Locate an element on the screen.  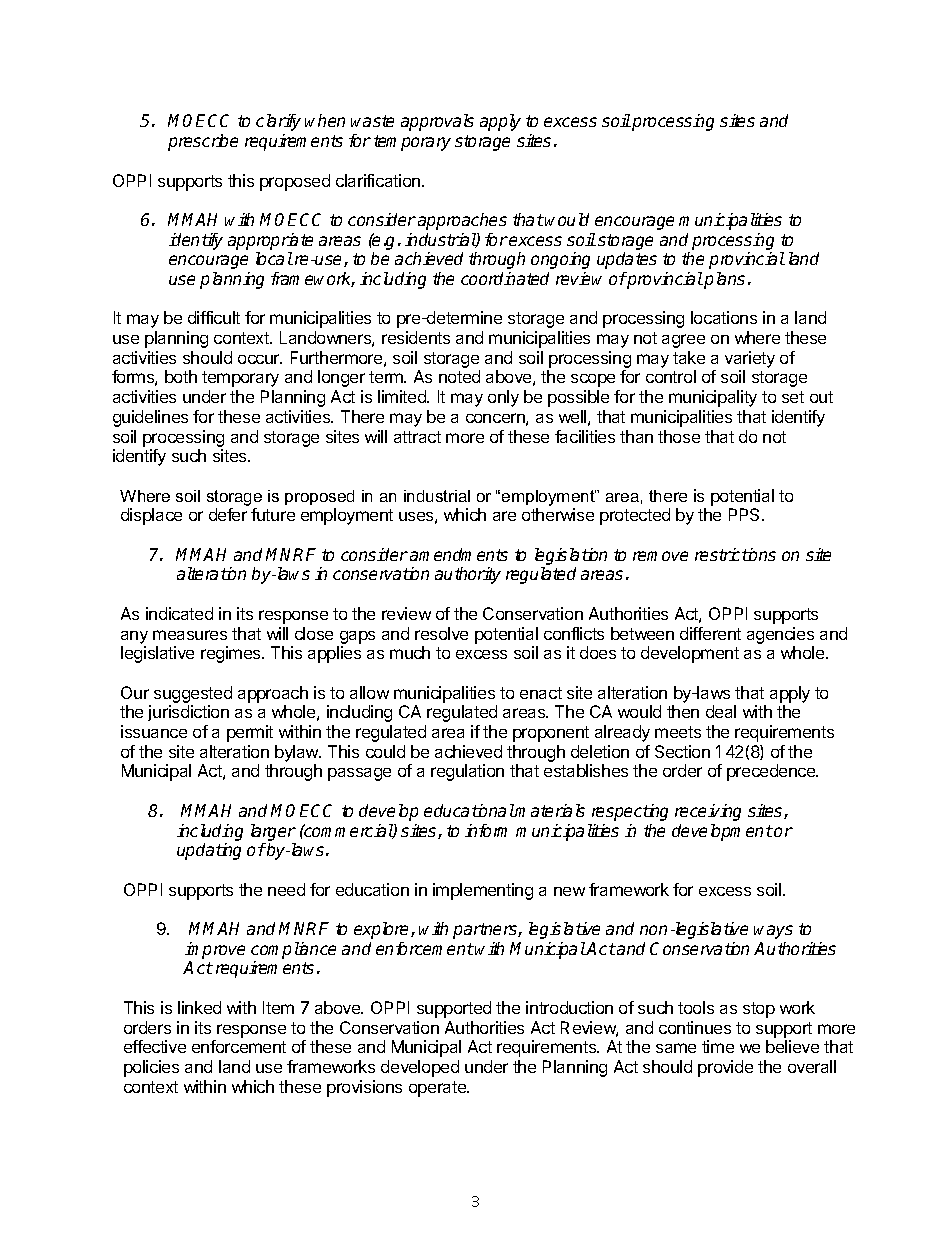
indicated is located at coordinates (179, 613).
